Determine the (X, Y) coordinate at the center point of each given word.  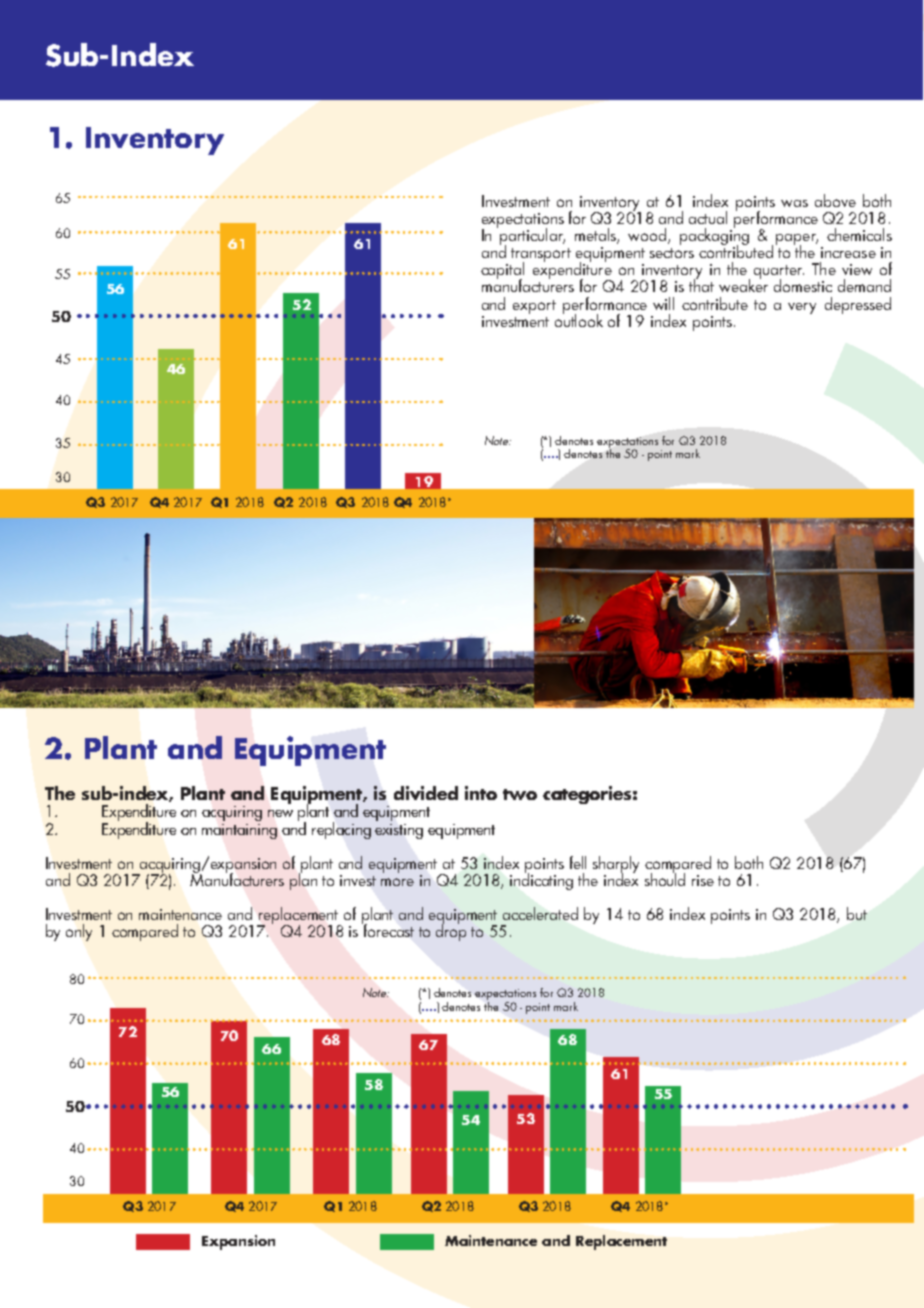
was (794, 203)
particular (532, 238)
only (79, 932)
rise (703, 880)
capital (502, 272)
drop (451, 931)
